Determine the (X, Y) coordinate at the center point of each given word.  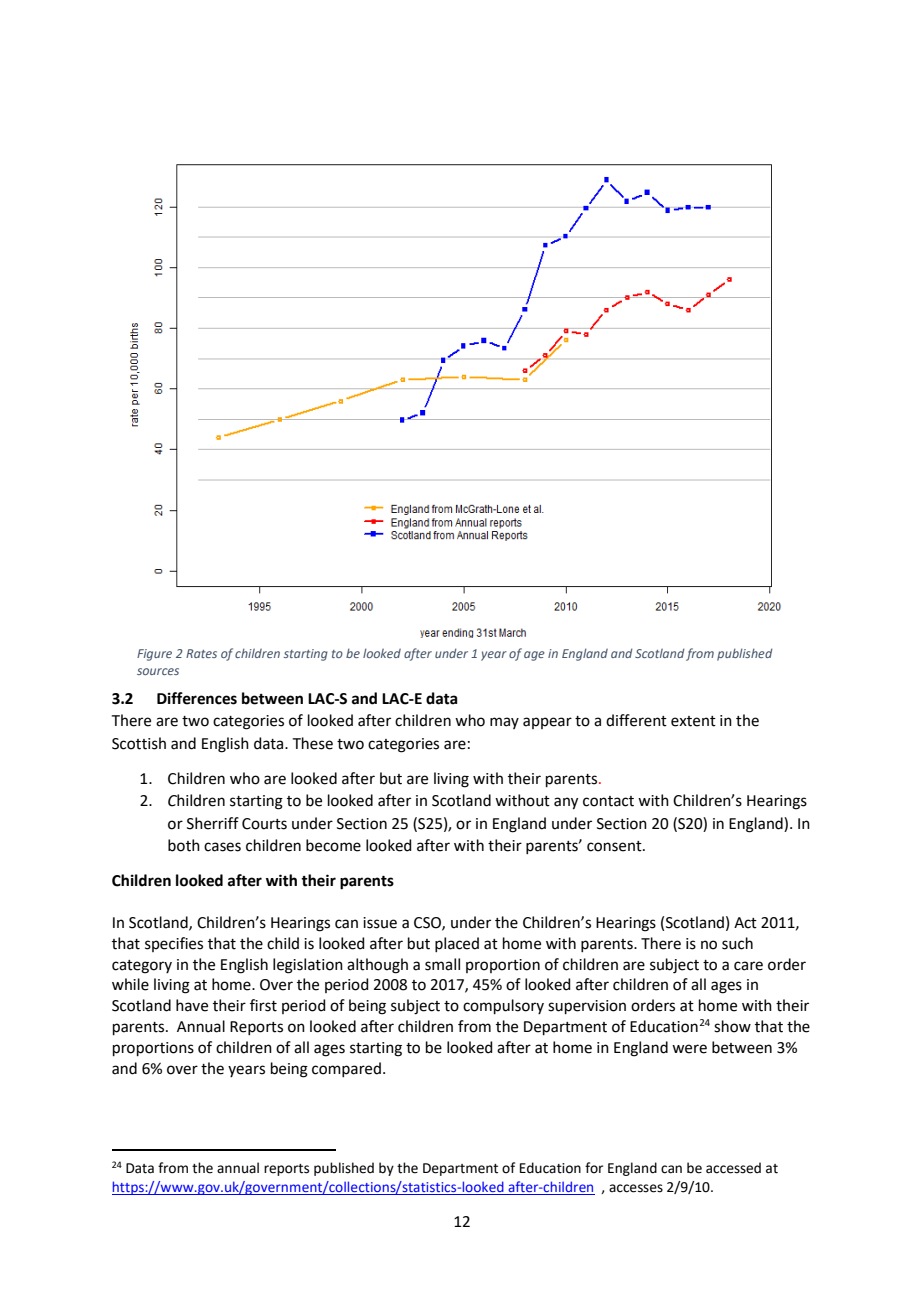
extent (693, 721)
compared (346, 1069)
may (504, 723)
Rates (201, 653)
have (192, 1005)
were (689, 1049)
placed (457, 944)
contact (608, 801)
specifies (174, 944)
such (737, 943)
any (566, 803)
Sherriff (213, 823)
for (594, 1168)
